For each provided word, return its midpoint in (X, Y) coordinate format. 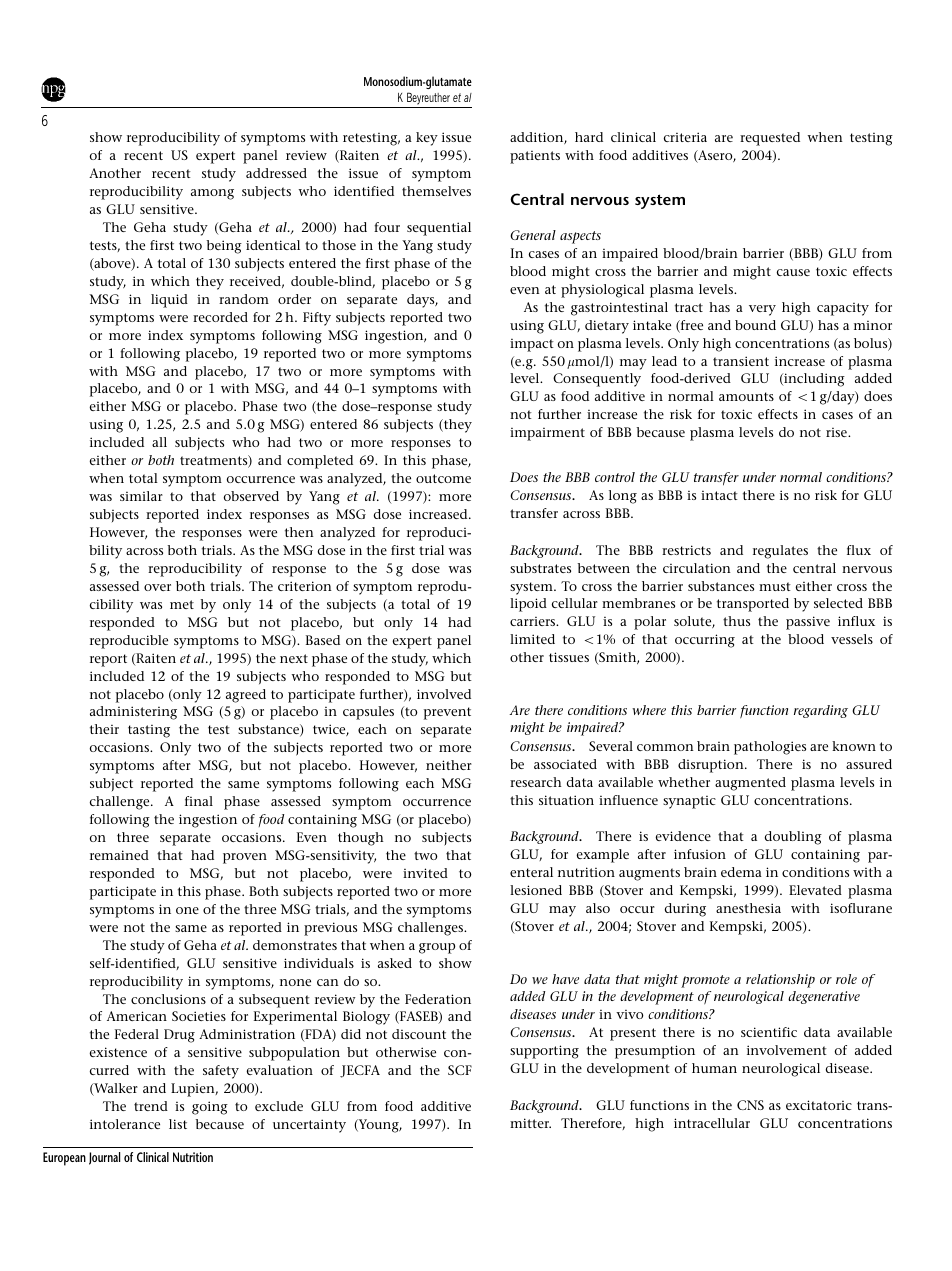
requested (770, 139)
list (178, 1124)
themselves (436, 191)
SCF (460, 1070)
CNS (750, 1105)
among (212, 194)
